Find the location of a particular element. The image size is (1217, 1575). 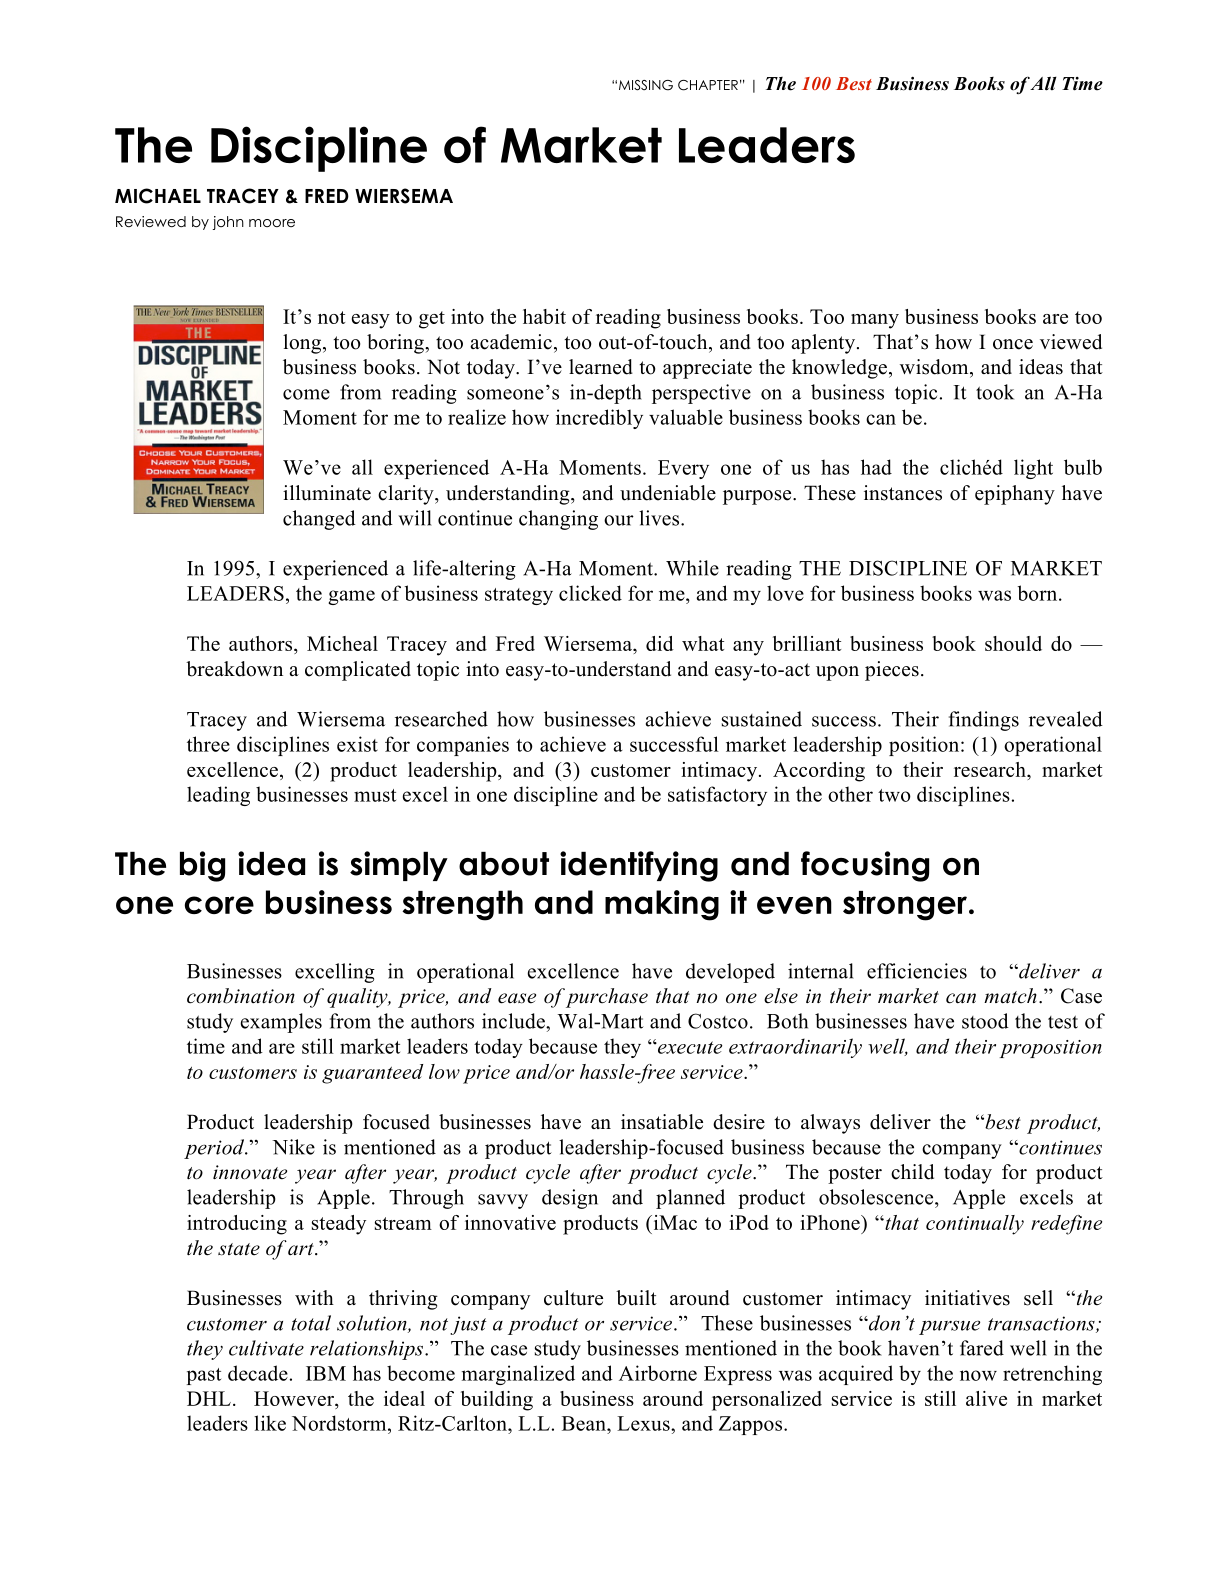

Lexus is located at coordinates (644, 1423).
